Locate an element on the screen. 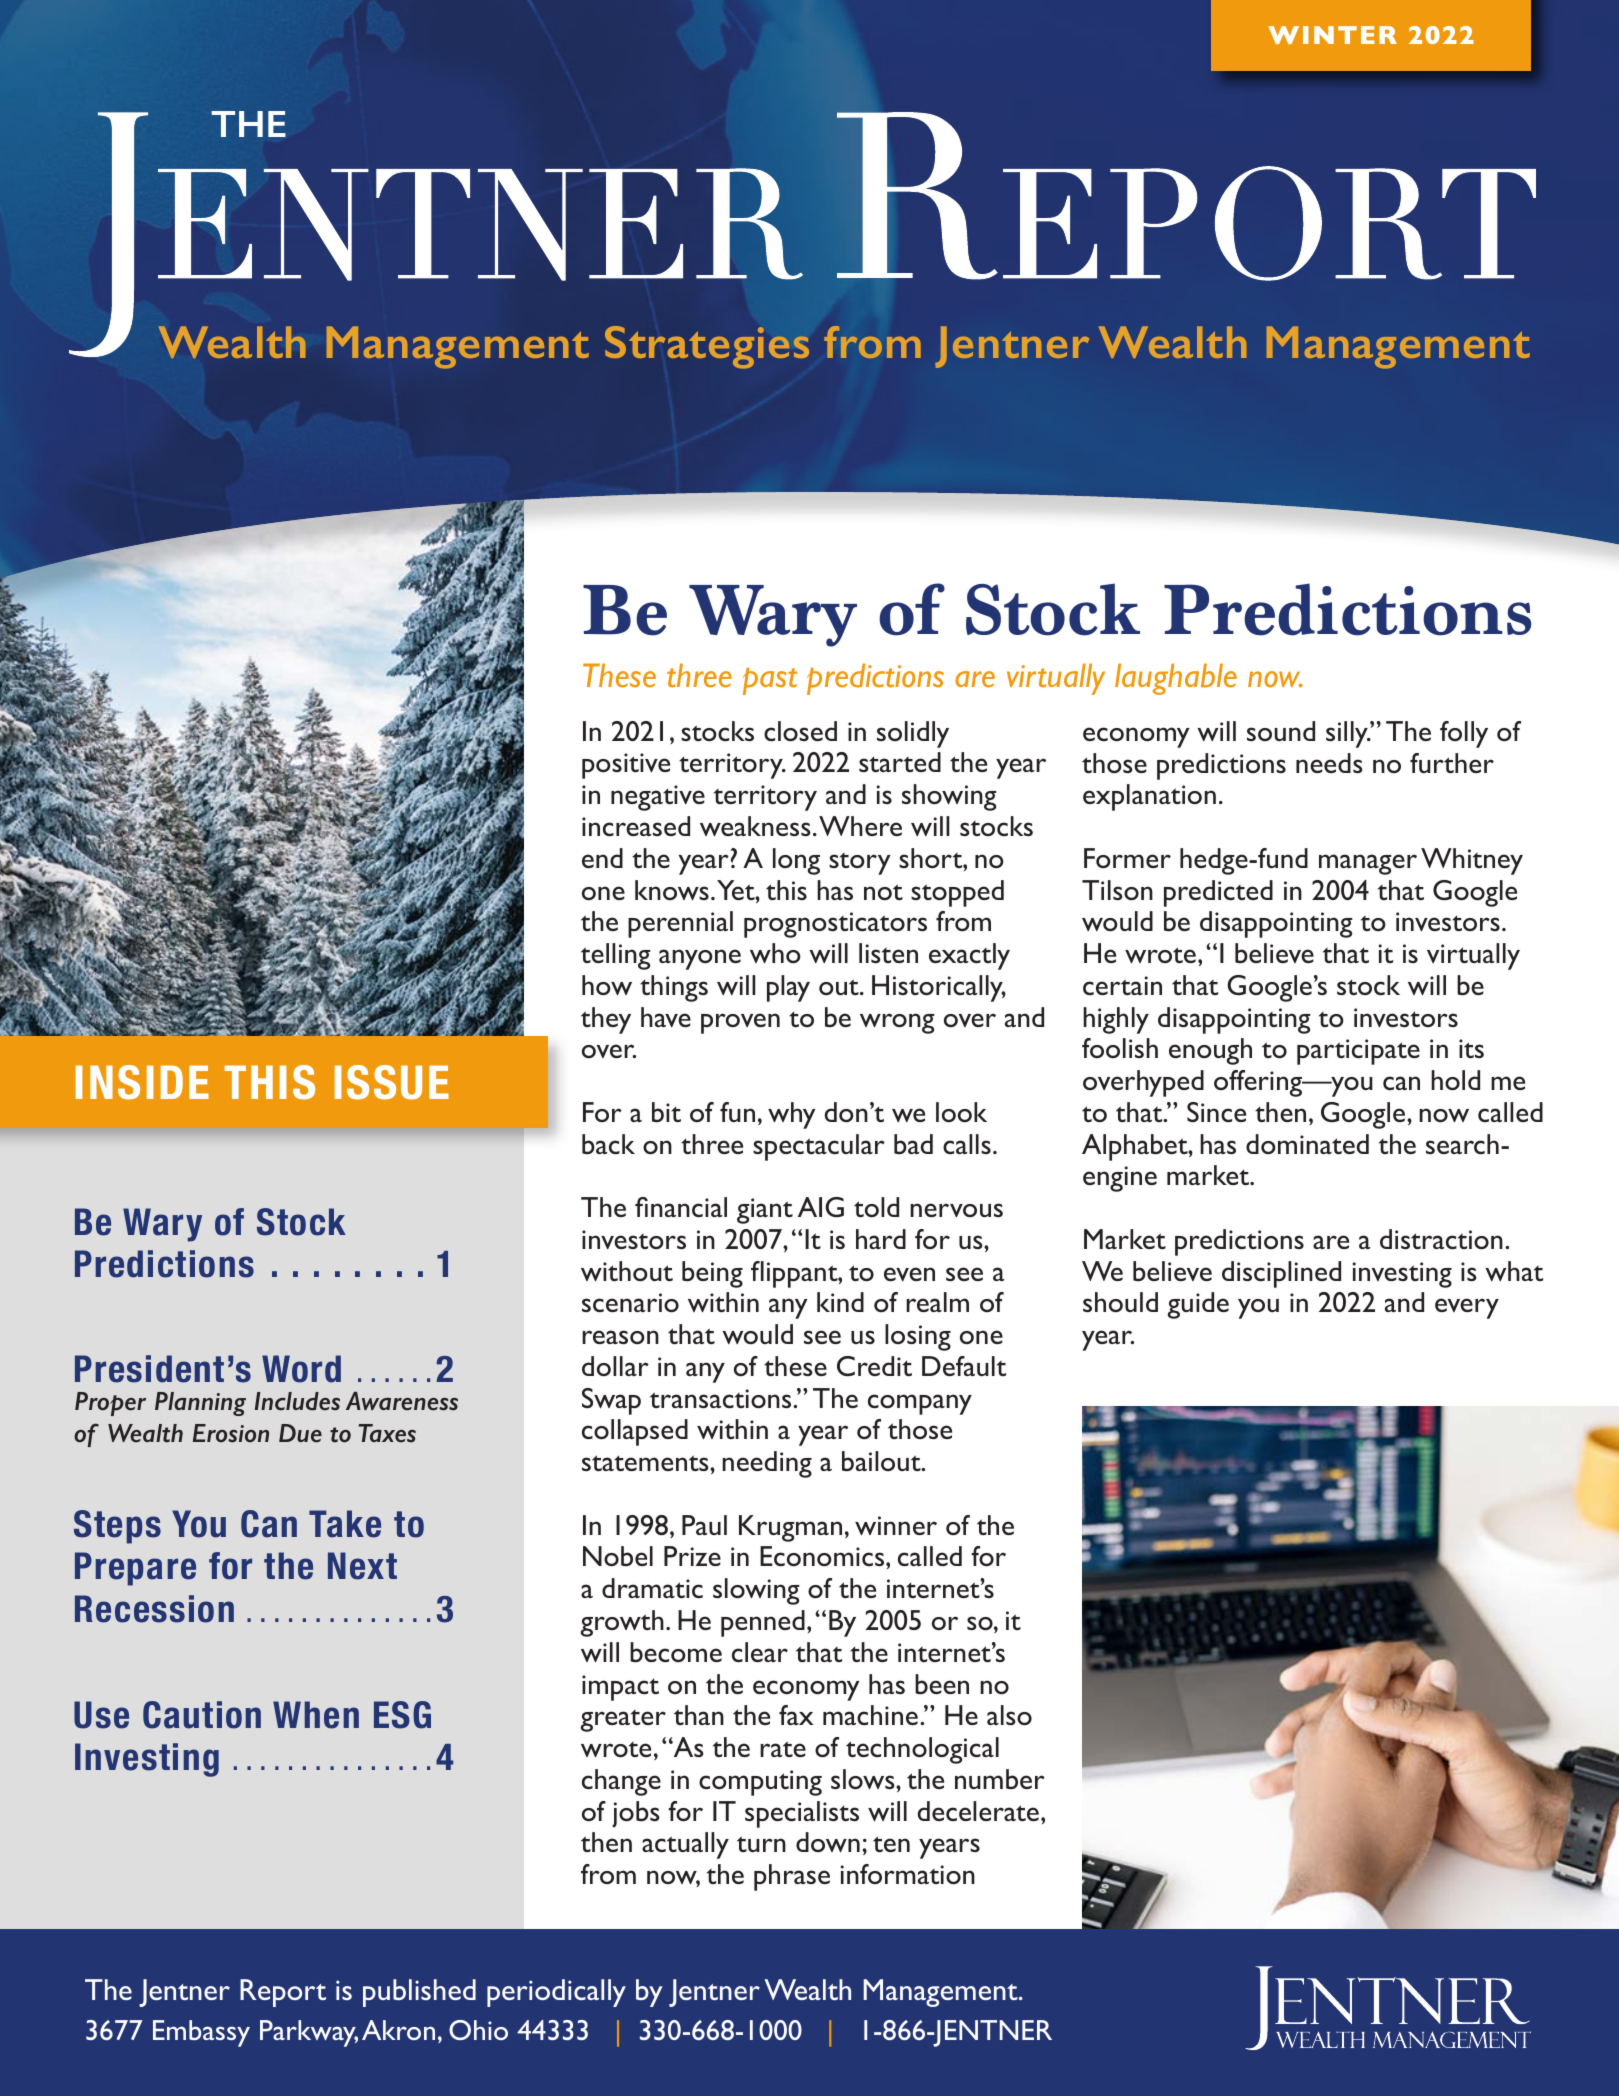  participate is located at coordinates (1358, 1052).
